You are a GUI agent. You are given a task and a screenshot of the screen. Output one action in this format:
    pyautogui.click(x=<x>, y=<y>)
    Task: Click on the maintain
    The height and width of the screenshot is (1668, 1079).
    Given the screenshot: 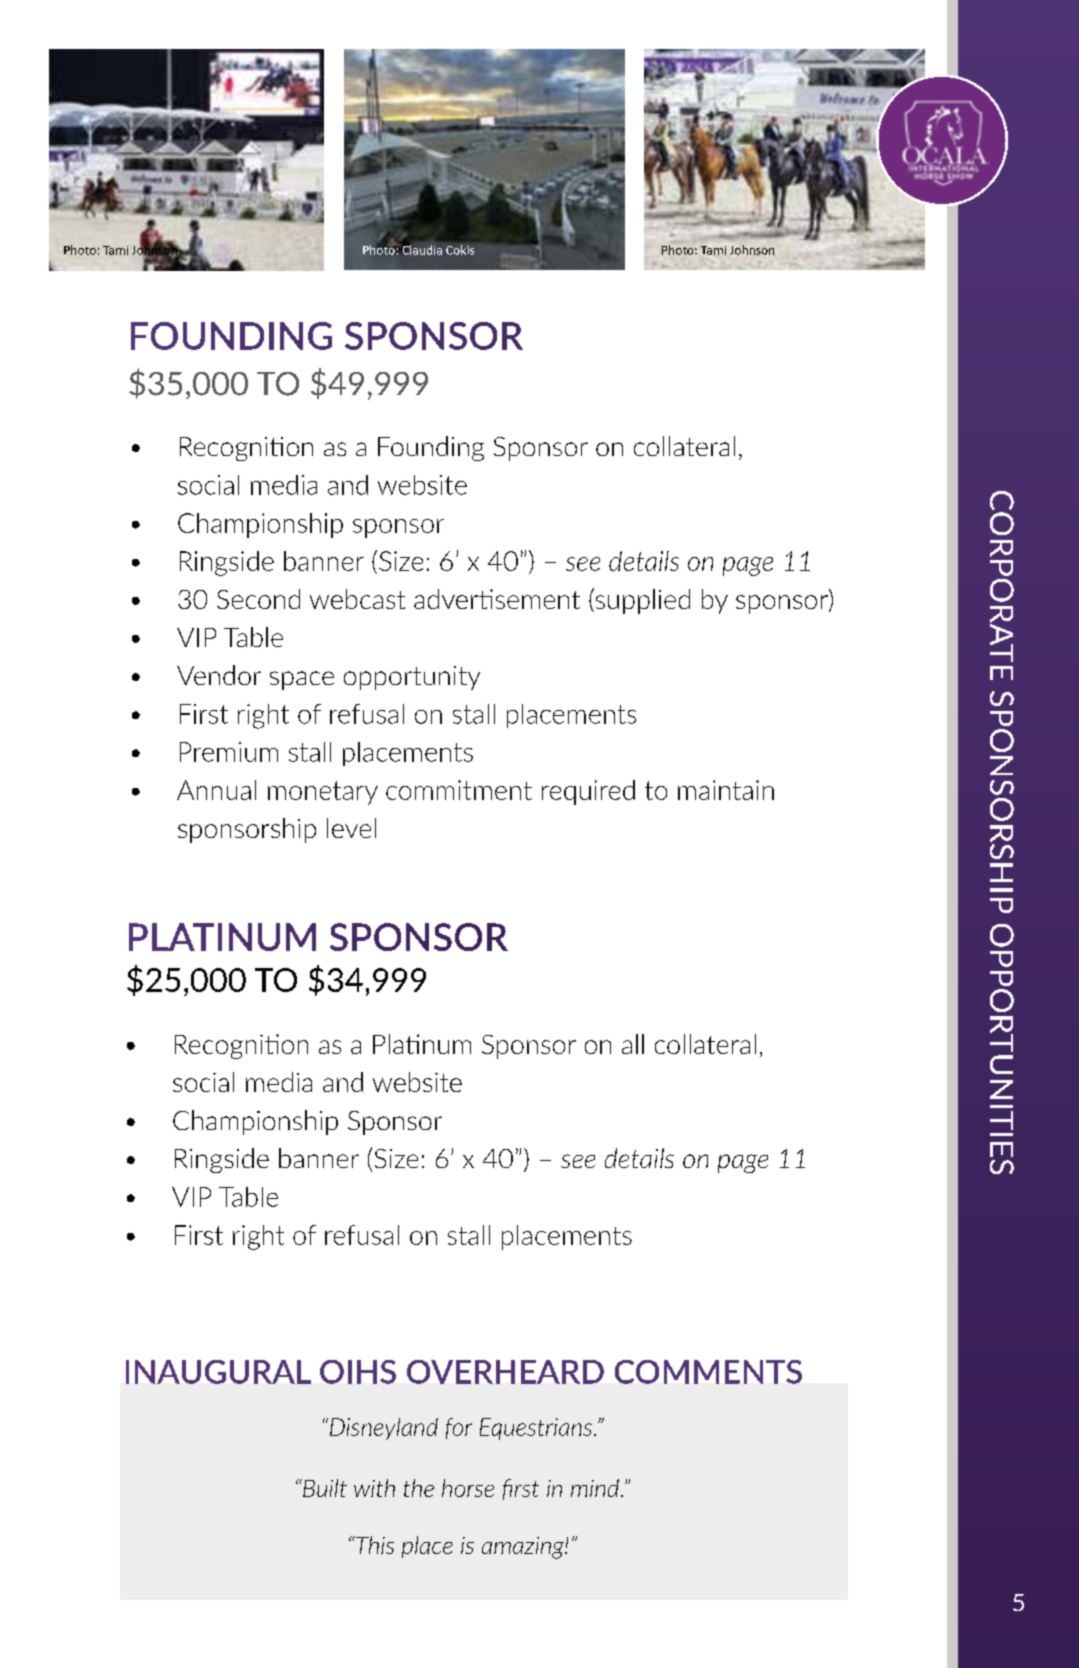 What is the action you would take?
    pyautogui.click(x=726, y=790)
